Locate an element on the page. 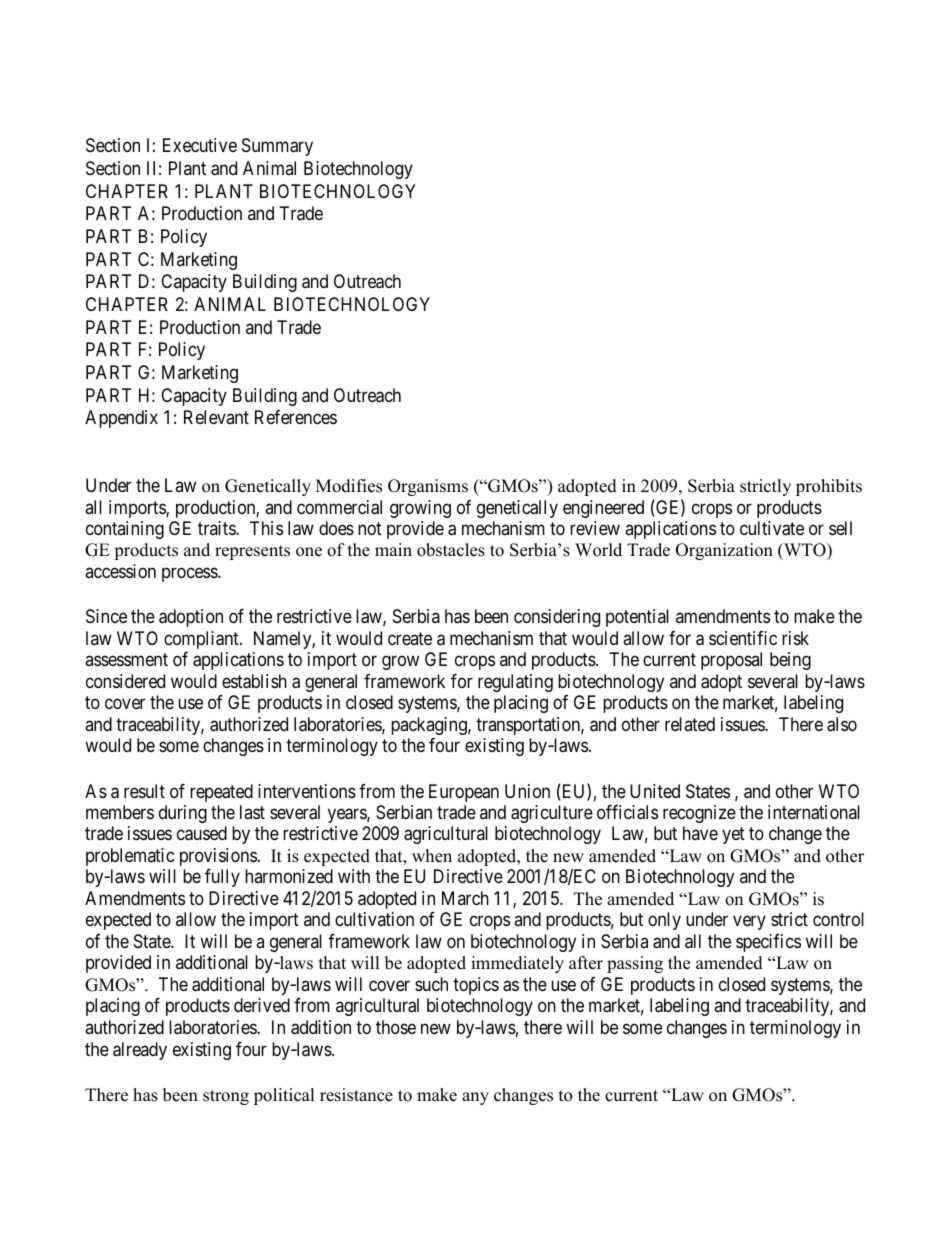 Image resolution: width=952 pixels, height=1233 pixels. strong is located at coordinates (226, 1097).
